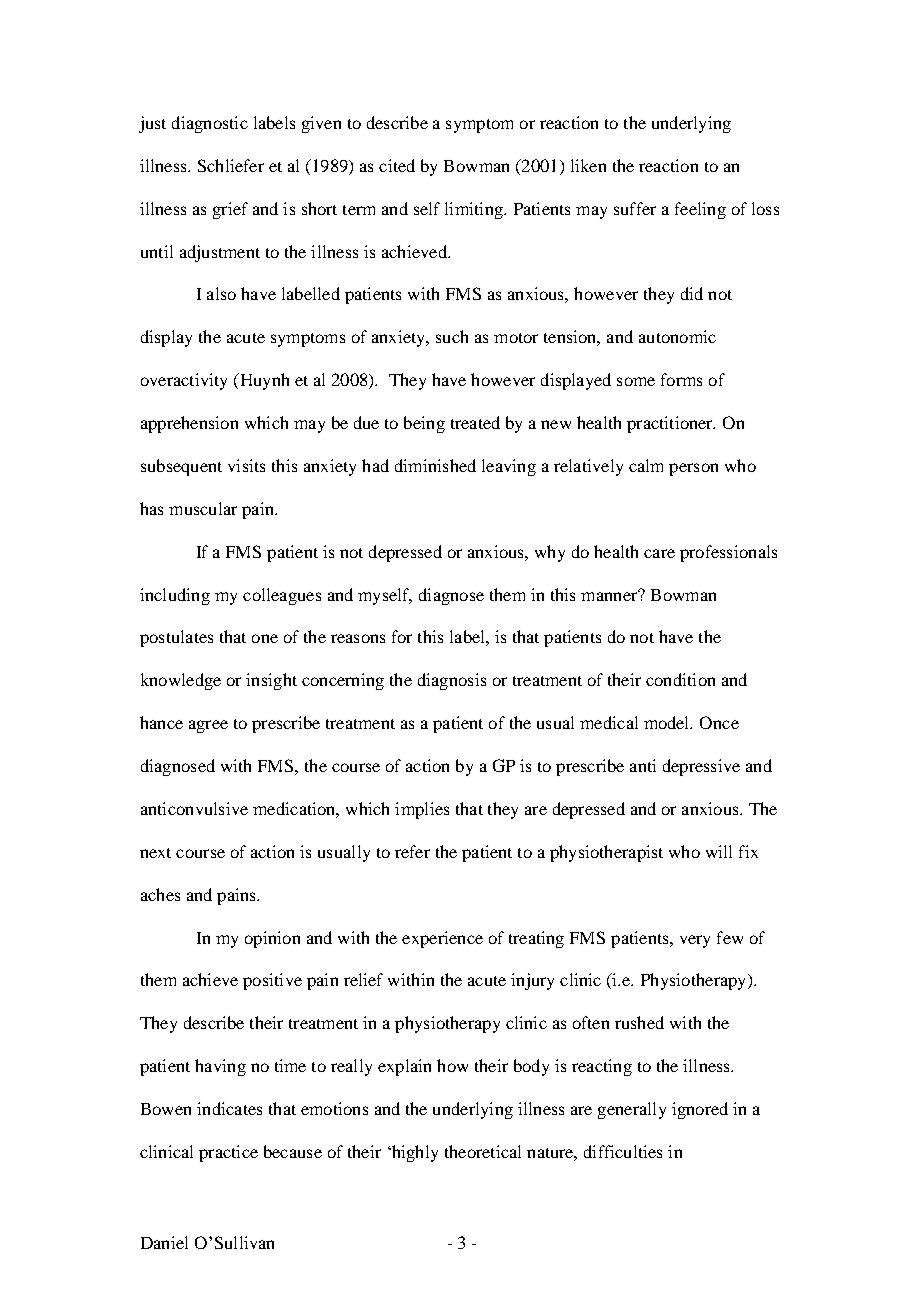 The width and height of the page is (924, 1308). What do you see at coordinates (700, 210) in the page?
I see `feeling` at bounding box center [700, 210].
